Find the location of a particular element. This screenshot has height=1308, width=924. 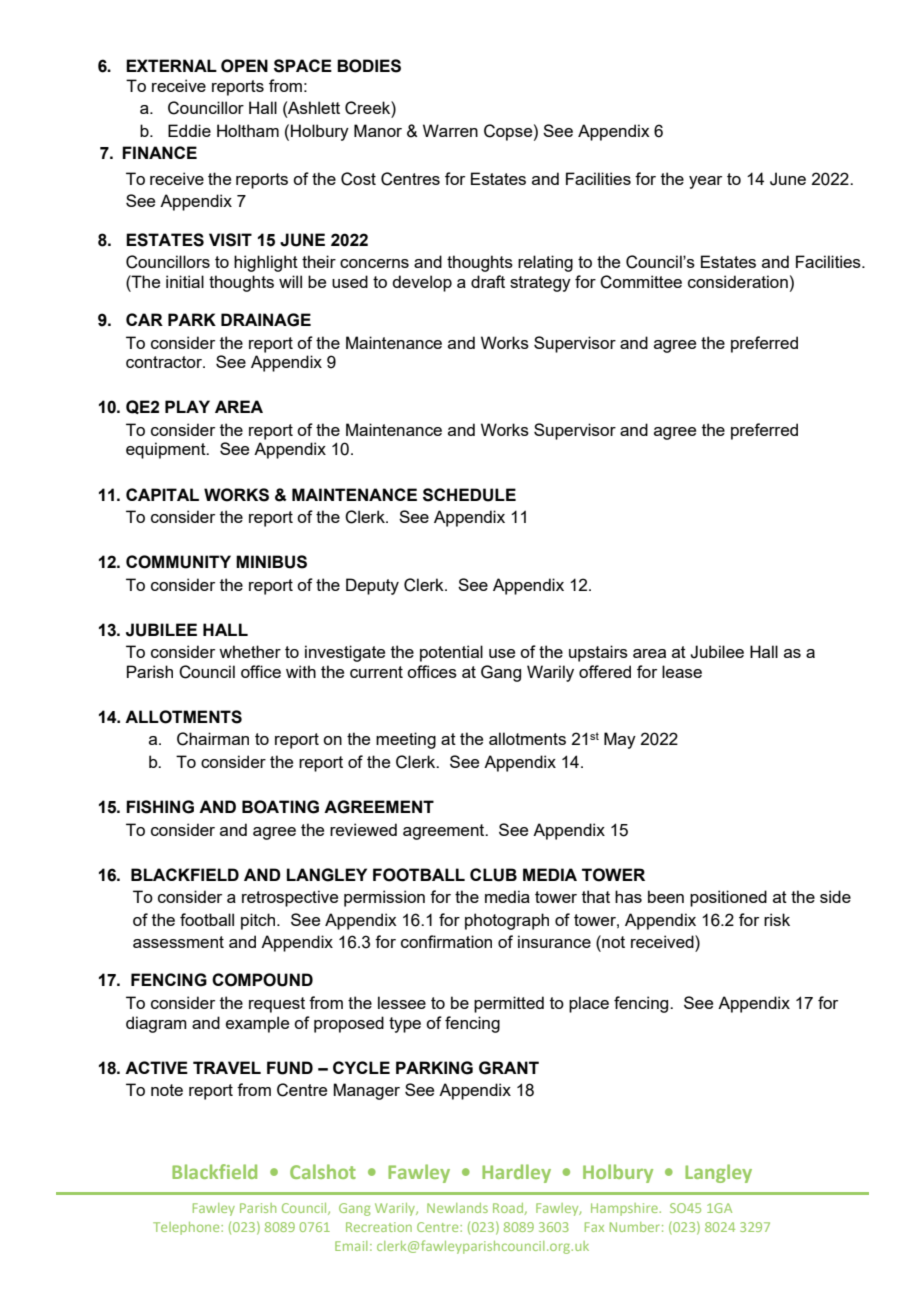

year is located at coordinates (705, 182).
